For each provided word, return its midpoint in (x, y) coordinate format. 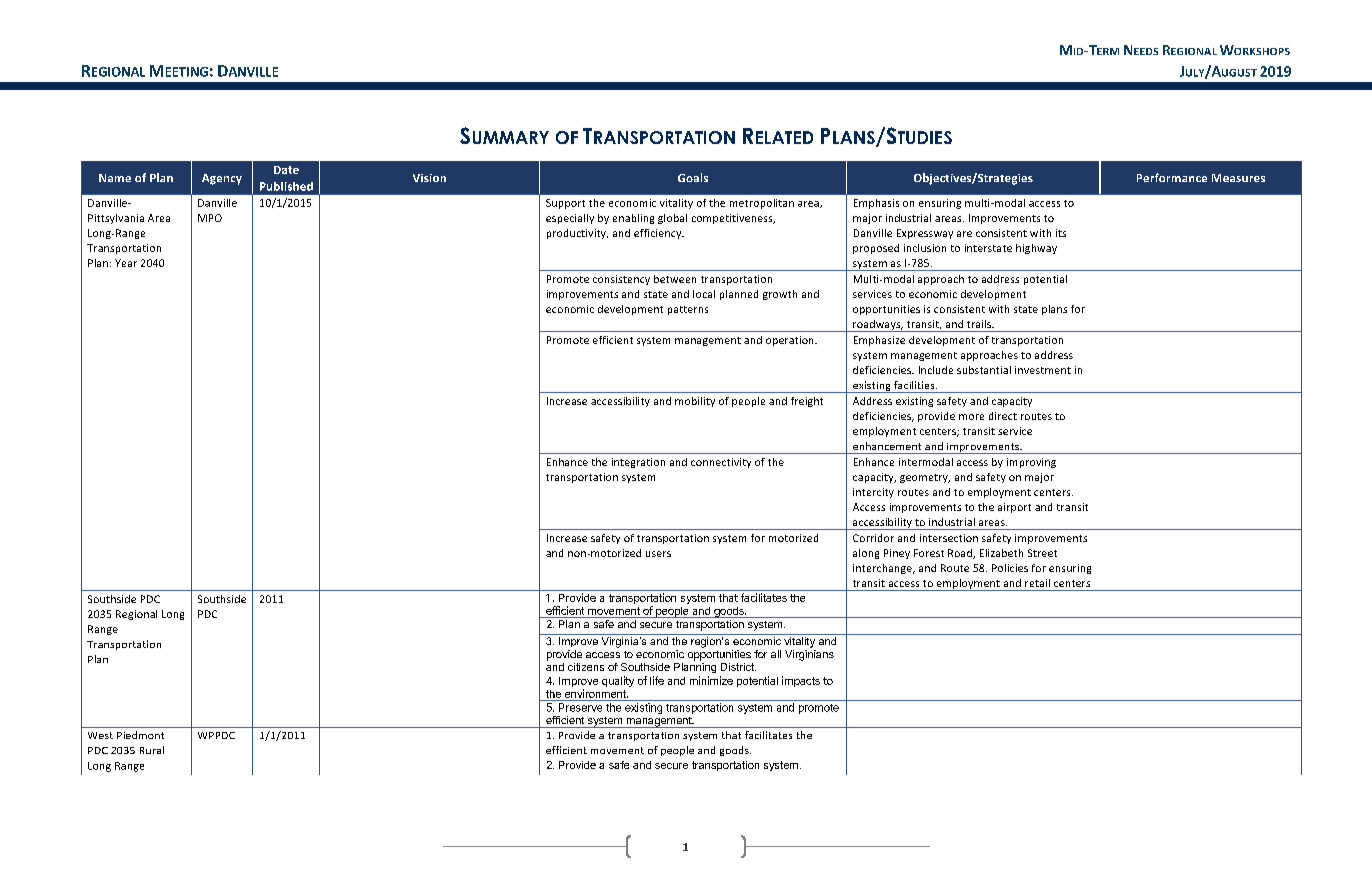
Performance (1172, 177)
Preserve (580, 707)
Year (126, 263)
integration (638, 463)
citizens (586, 667)
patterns (688, 310)
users (658, 554)
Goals (693, 177)
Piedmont (140, 735)
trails (980, 324)
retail (1037, 583)
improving (1031, 463)
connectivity (721, 463)
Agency (222, 179)
